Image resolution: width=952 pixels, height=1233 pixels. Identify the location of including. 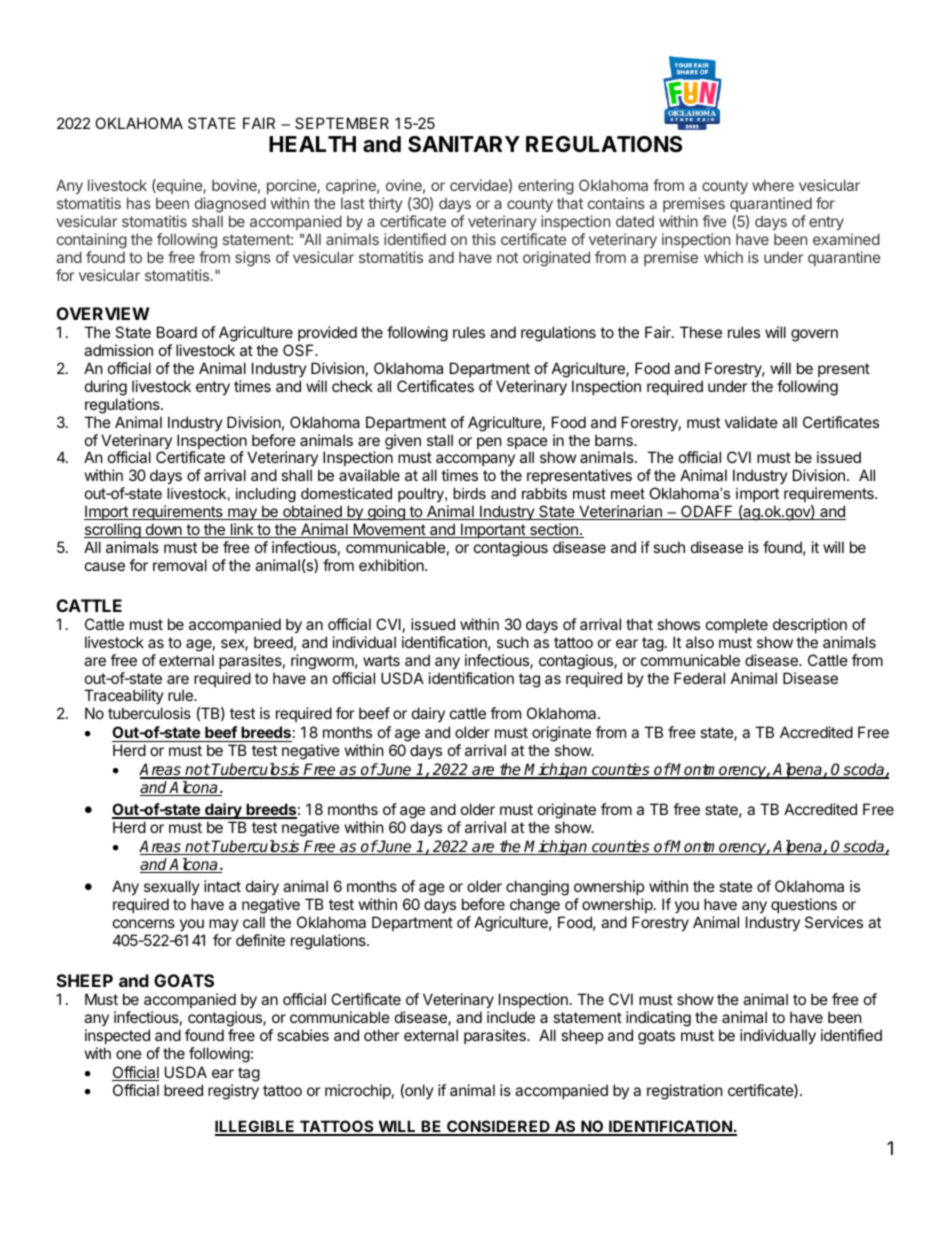
(266, 495).
